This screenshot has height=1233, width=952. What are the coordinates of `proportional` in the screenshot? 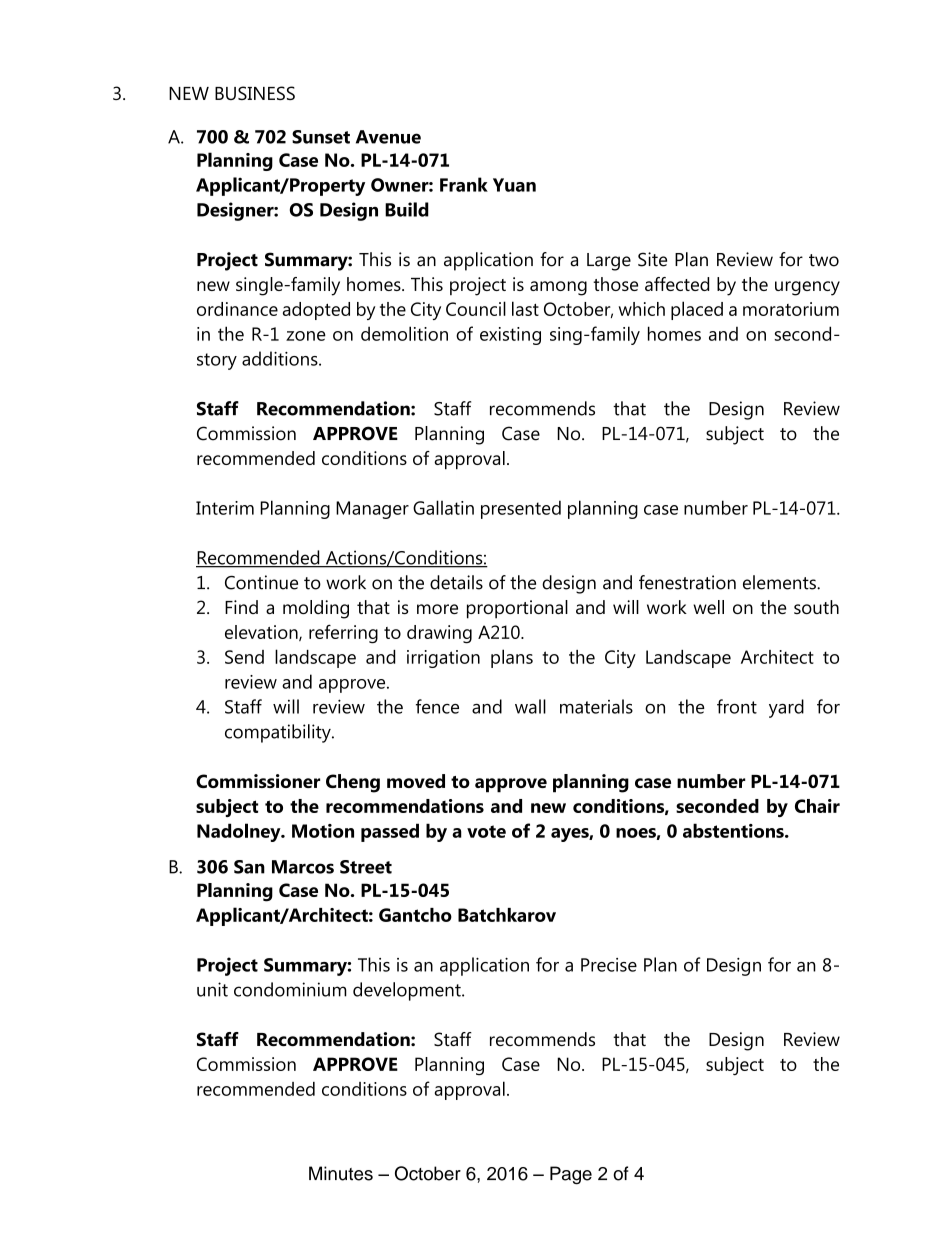 It's located at (517, 609).
